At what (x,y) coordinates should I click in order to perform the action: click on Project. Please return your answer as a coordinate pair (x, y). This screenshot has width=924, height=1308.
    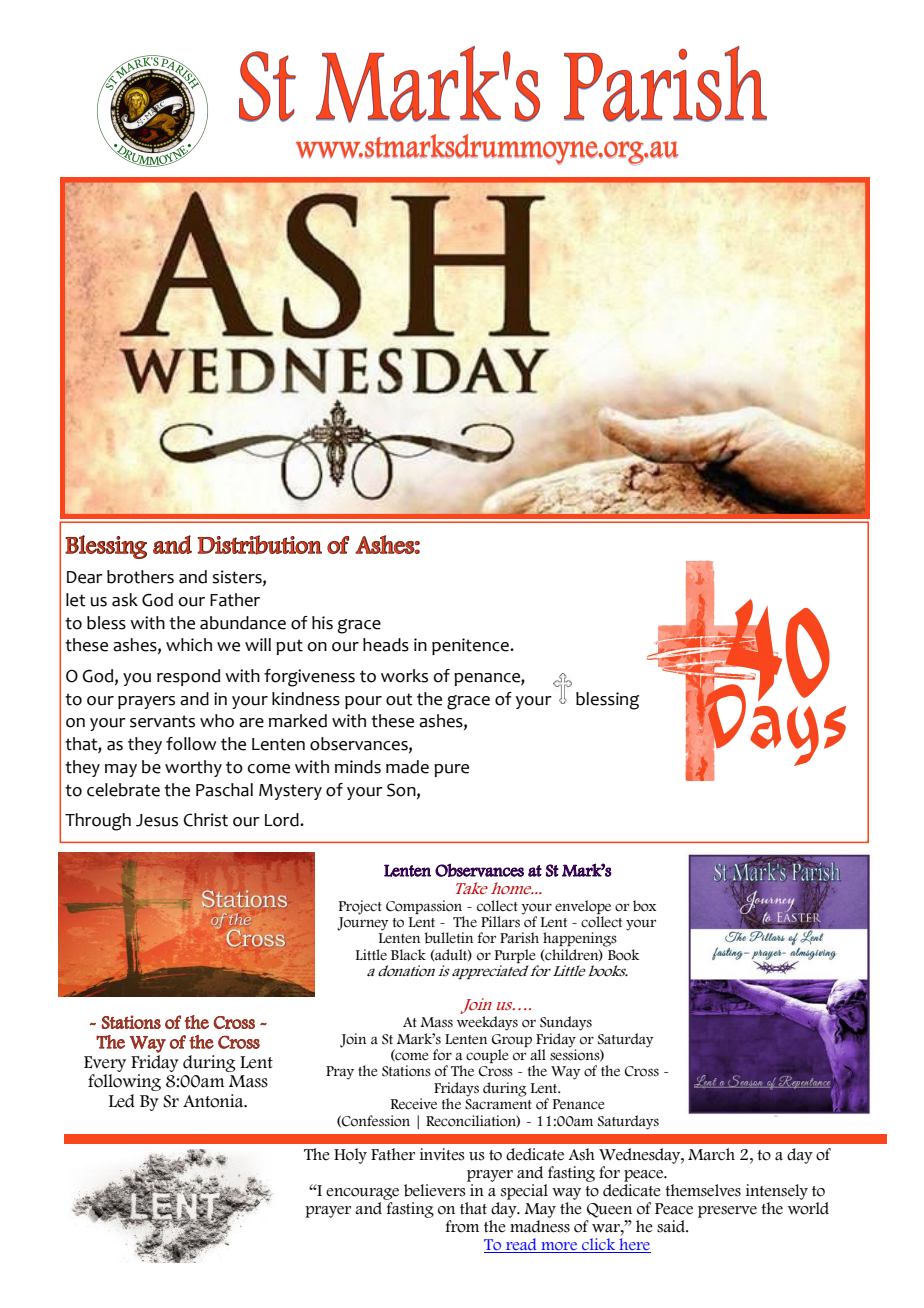
    Looking at the image, I should click on (360, 907).
